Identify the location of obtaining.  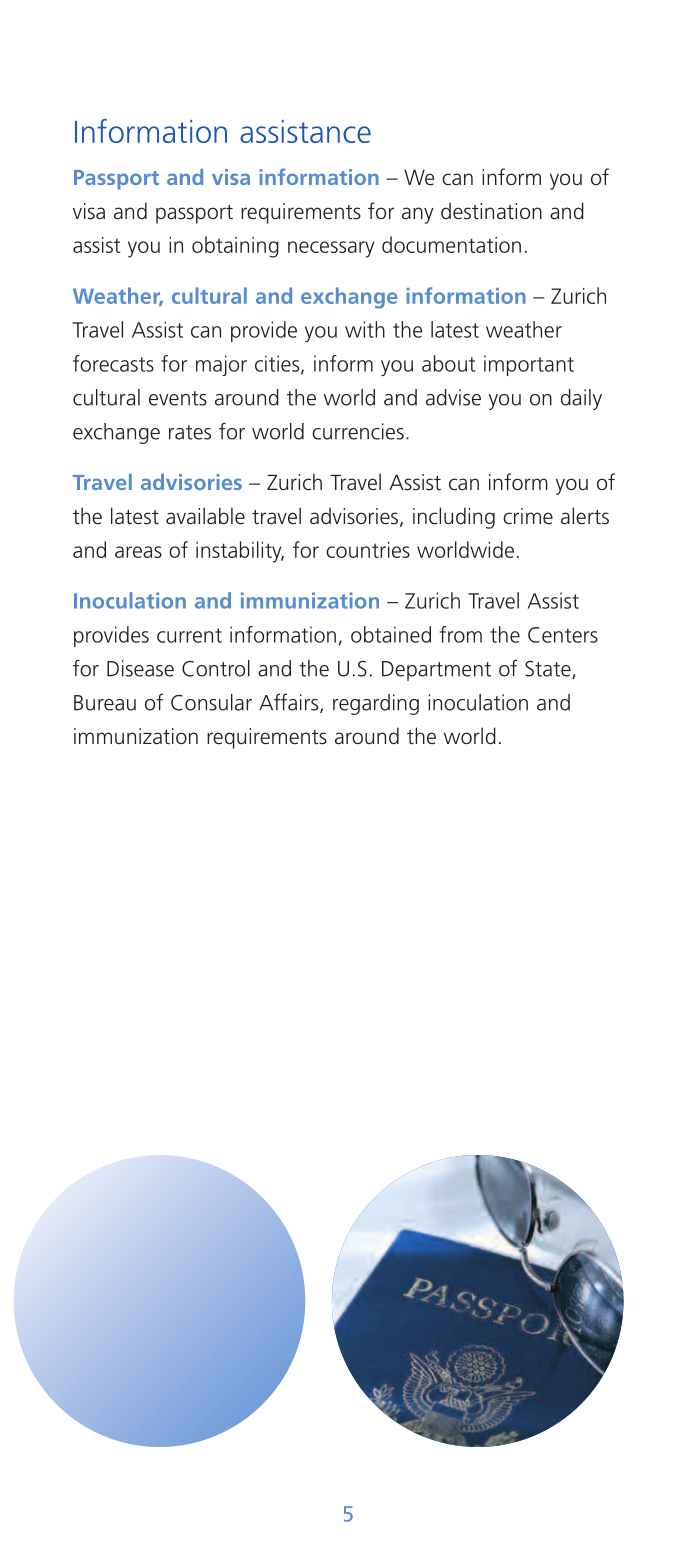
(235, 247).
